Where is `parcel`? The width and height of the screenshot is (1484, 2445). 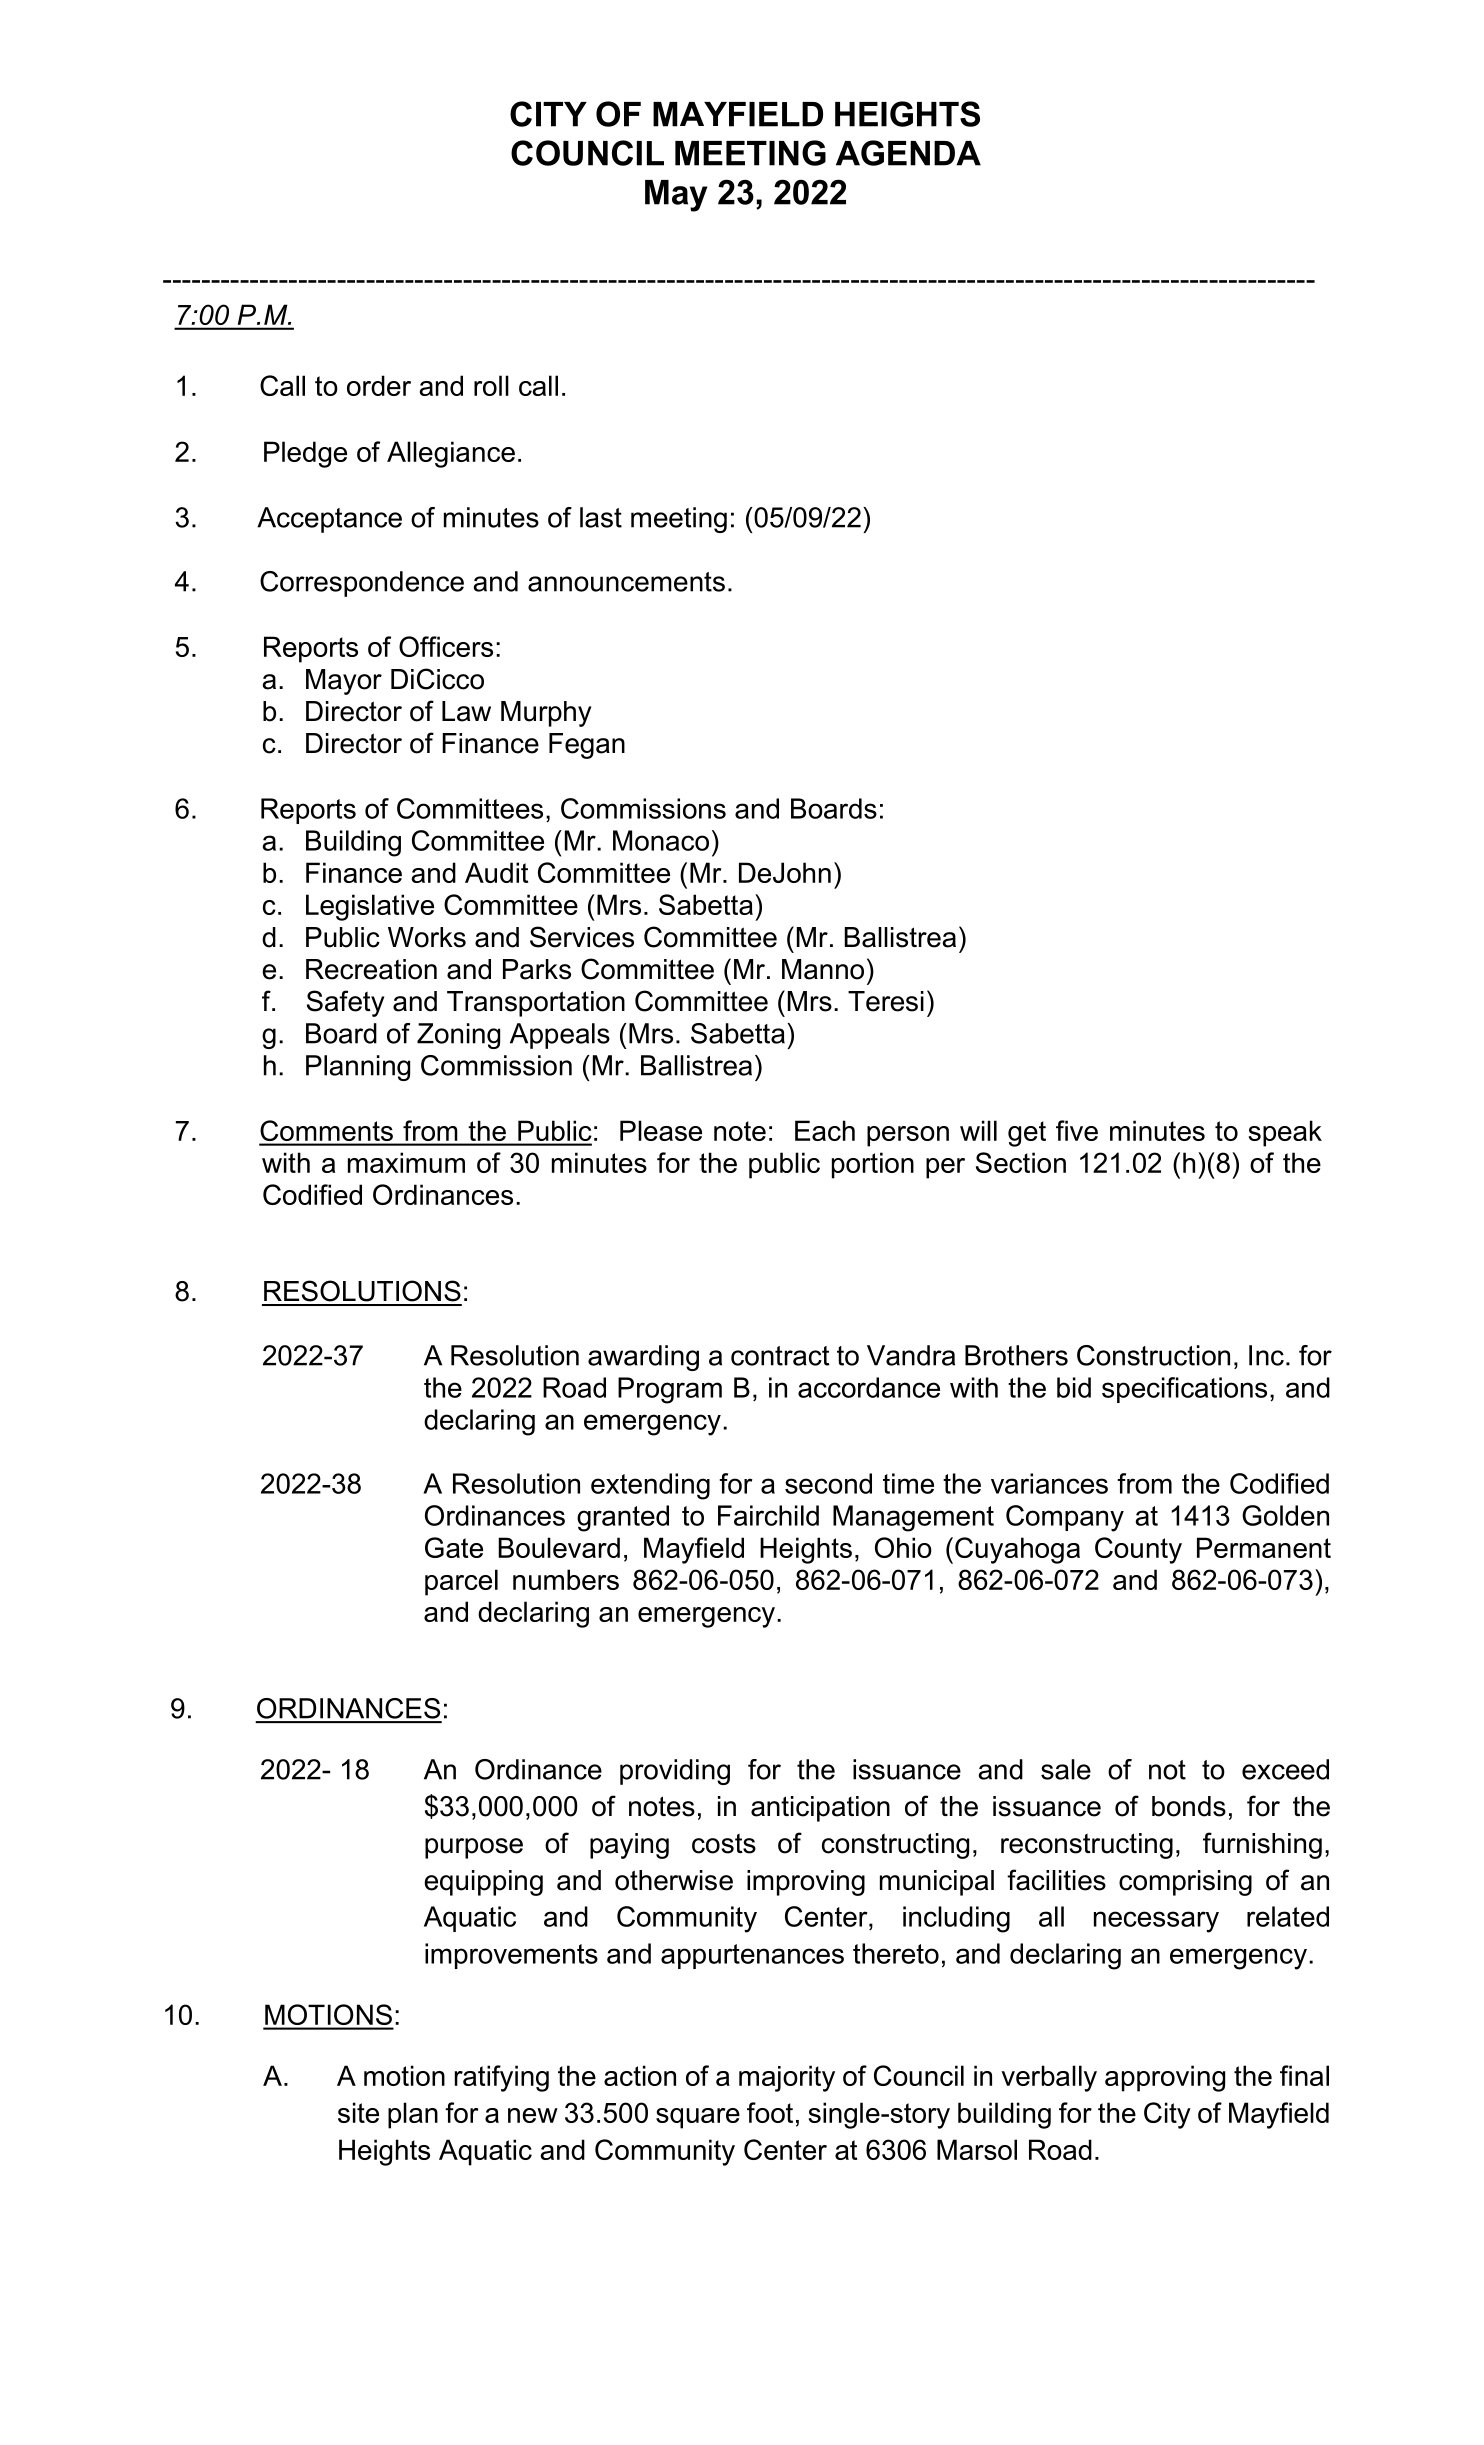 parcel is located at coordinates (461, 1582).
